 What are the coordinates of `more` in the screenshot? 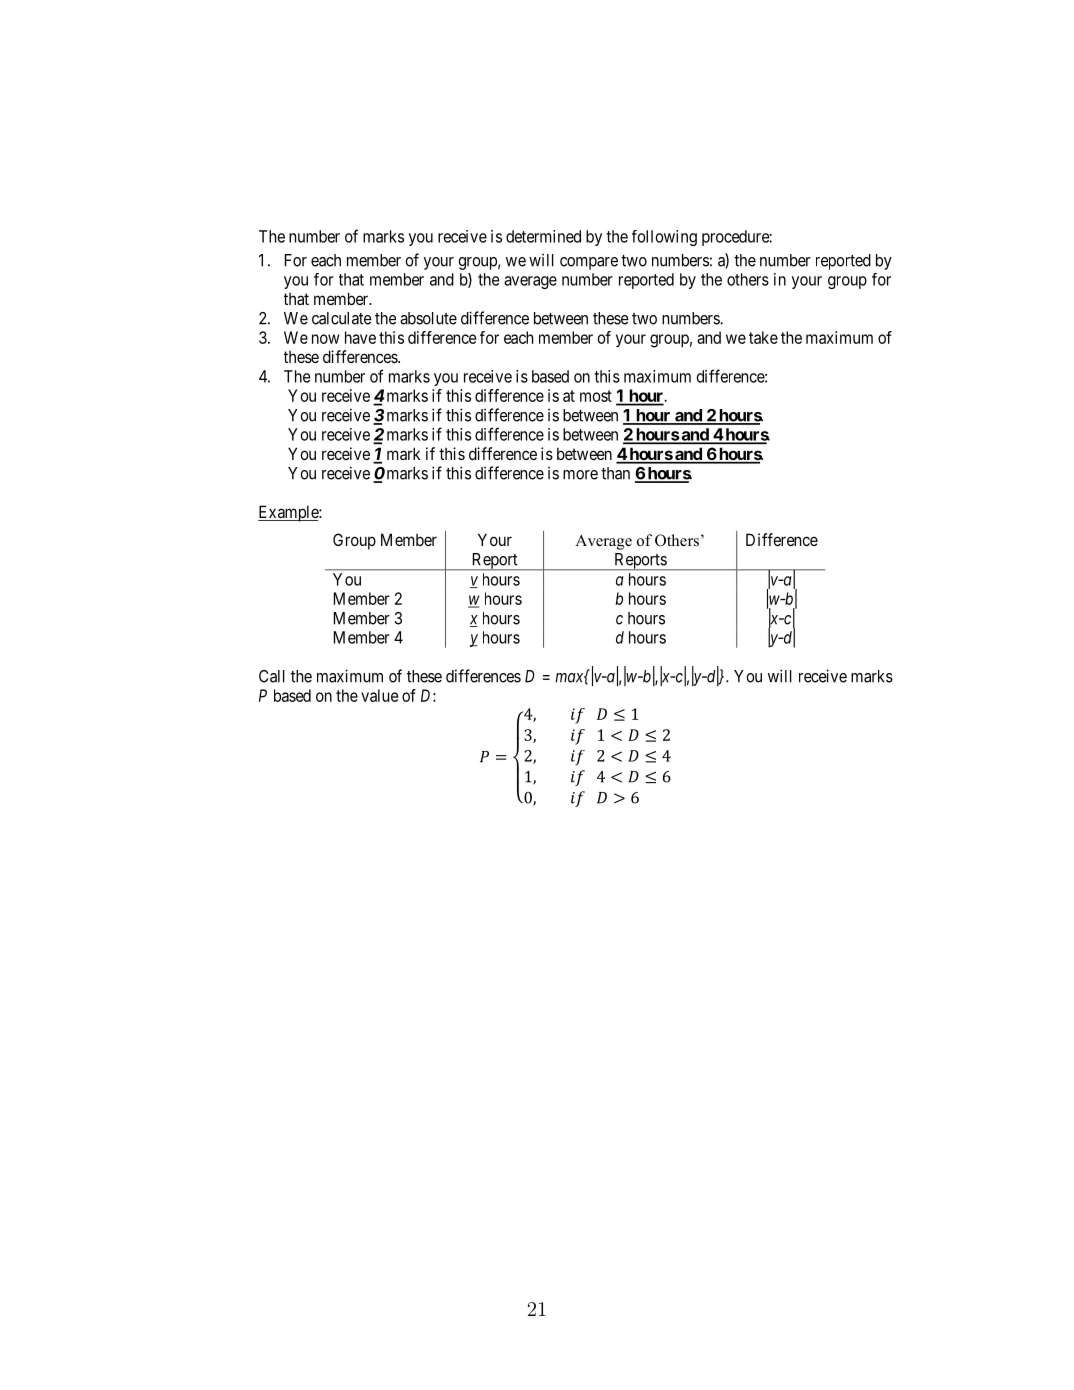 It's located at (580, 475).
